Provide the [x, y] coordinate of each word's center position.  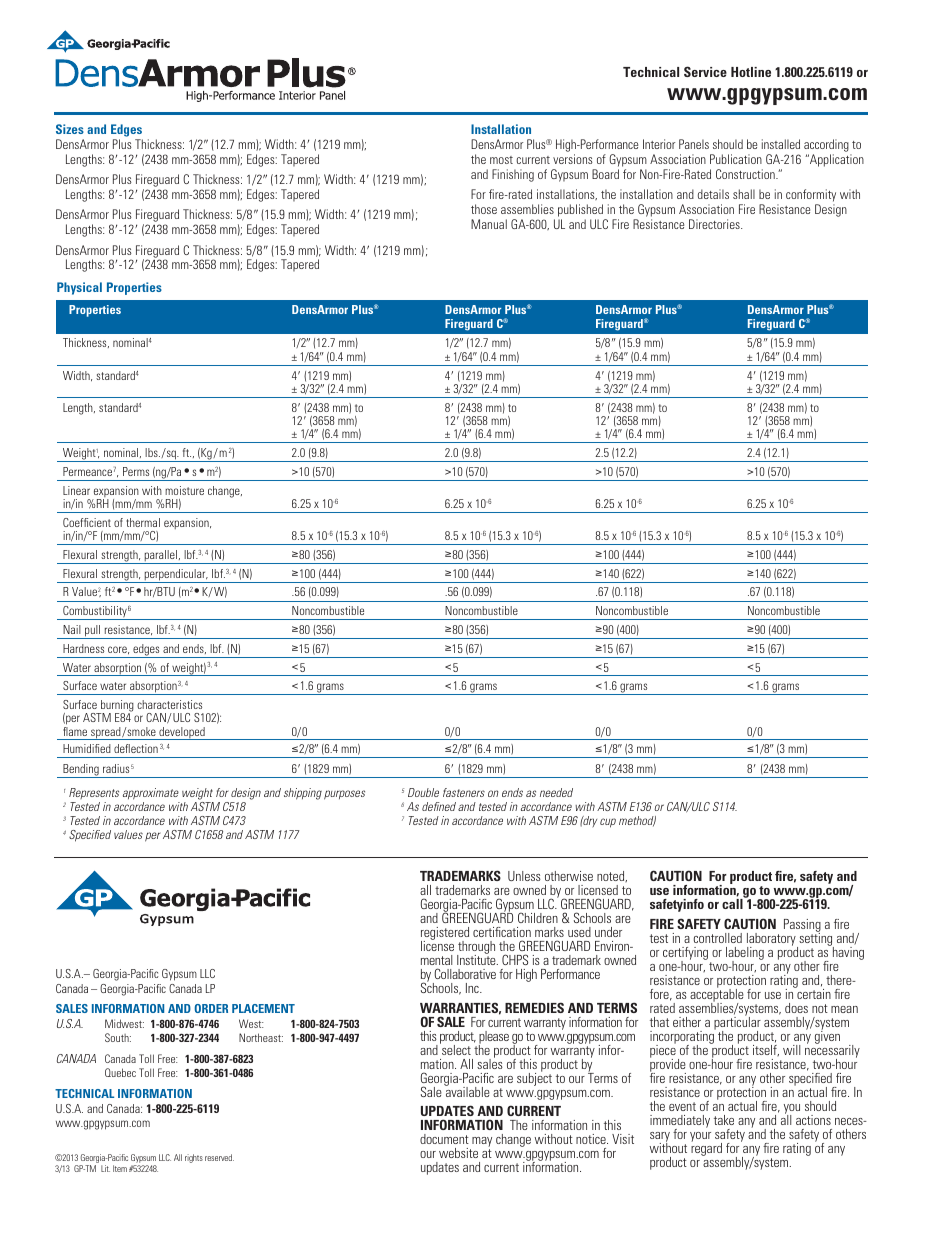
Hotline [751, 72]
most [501, 160]
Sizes [70, 129]
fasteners [464, 792]
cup [608, 823]
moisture [184, 490]
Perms [136, 471]
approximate [151, 795]
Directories [715, 224]
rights [194, 1158]
